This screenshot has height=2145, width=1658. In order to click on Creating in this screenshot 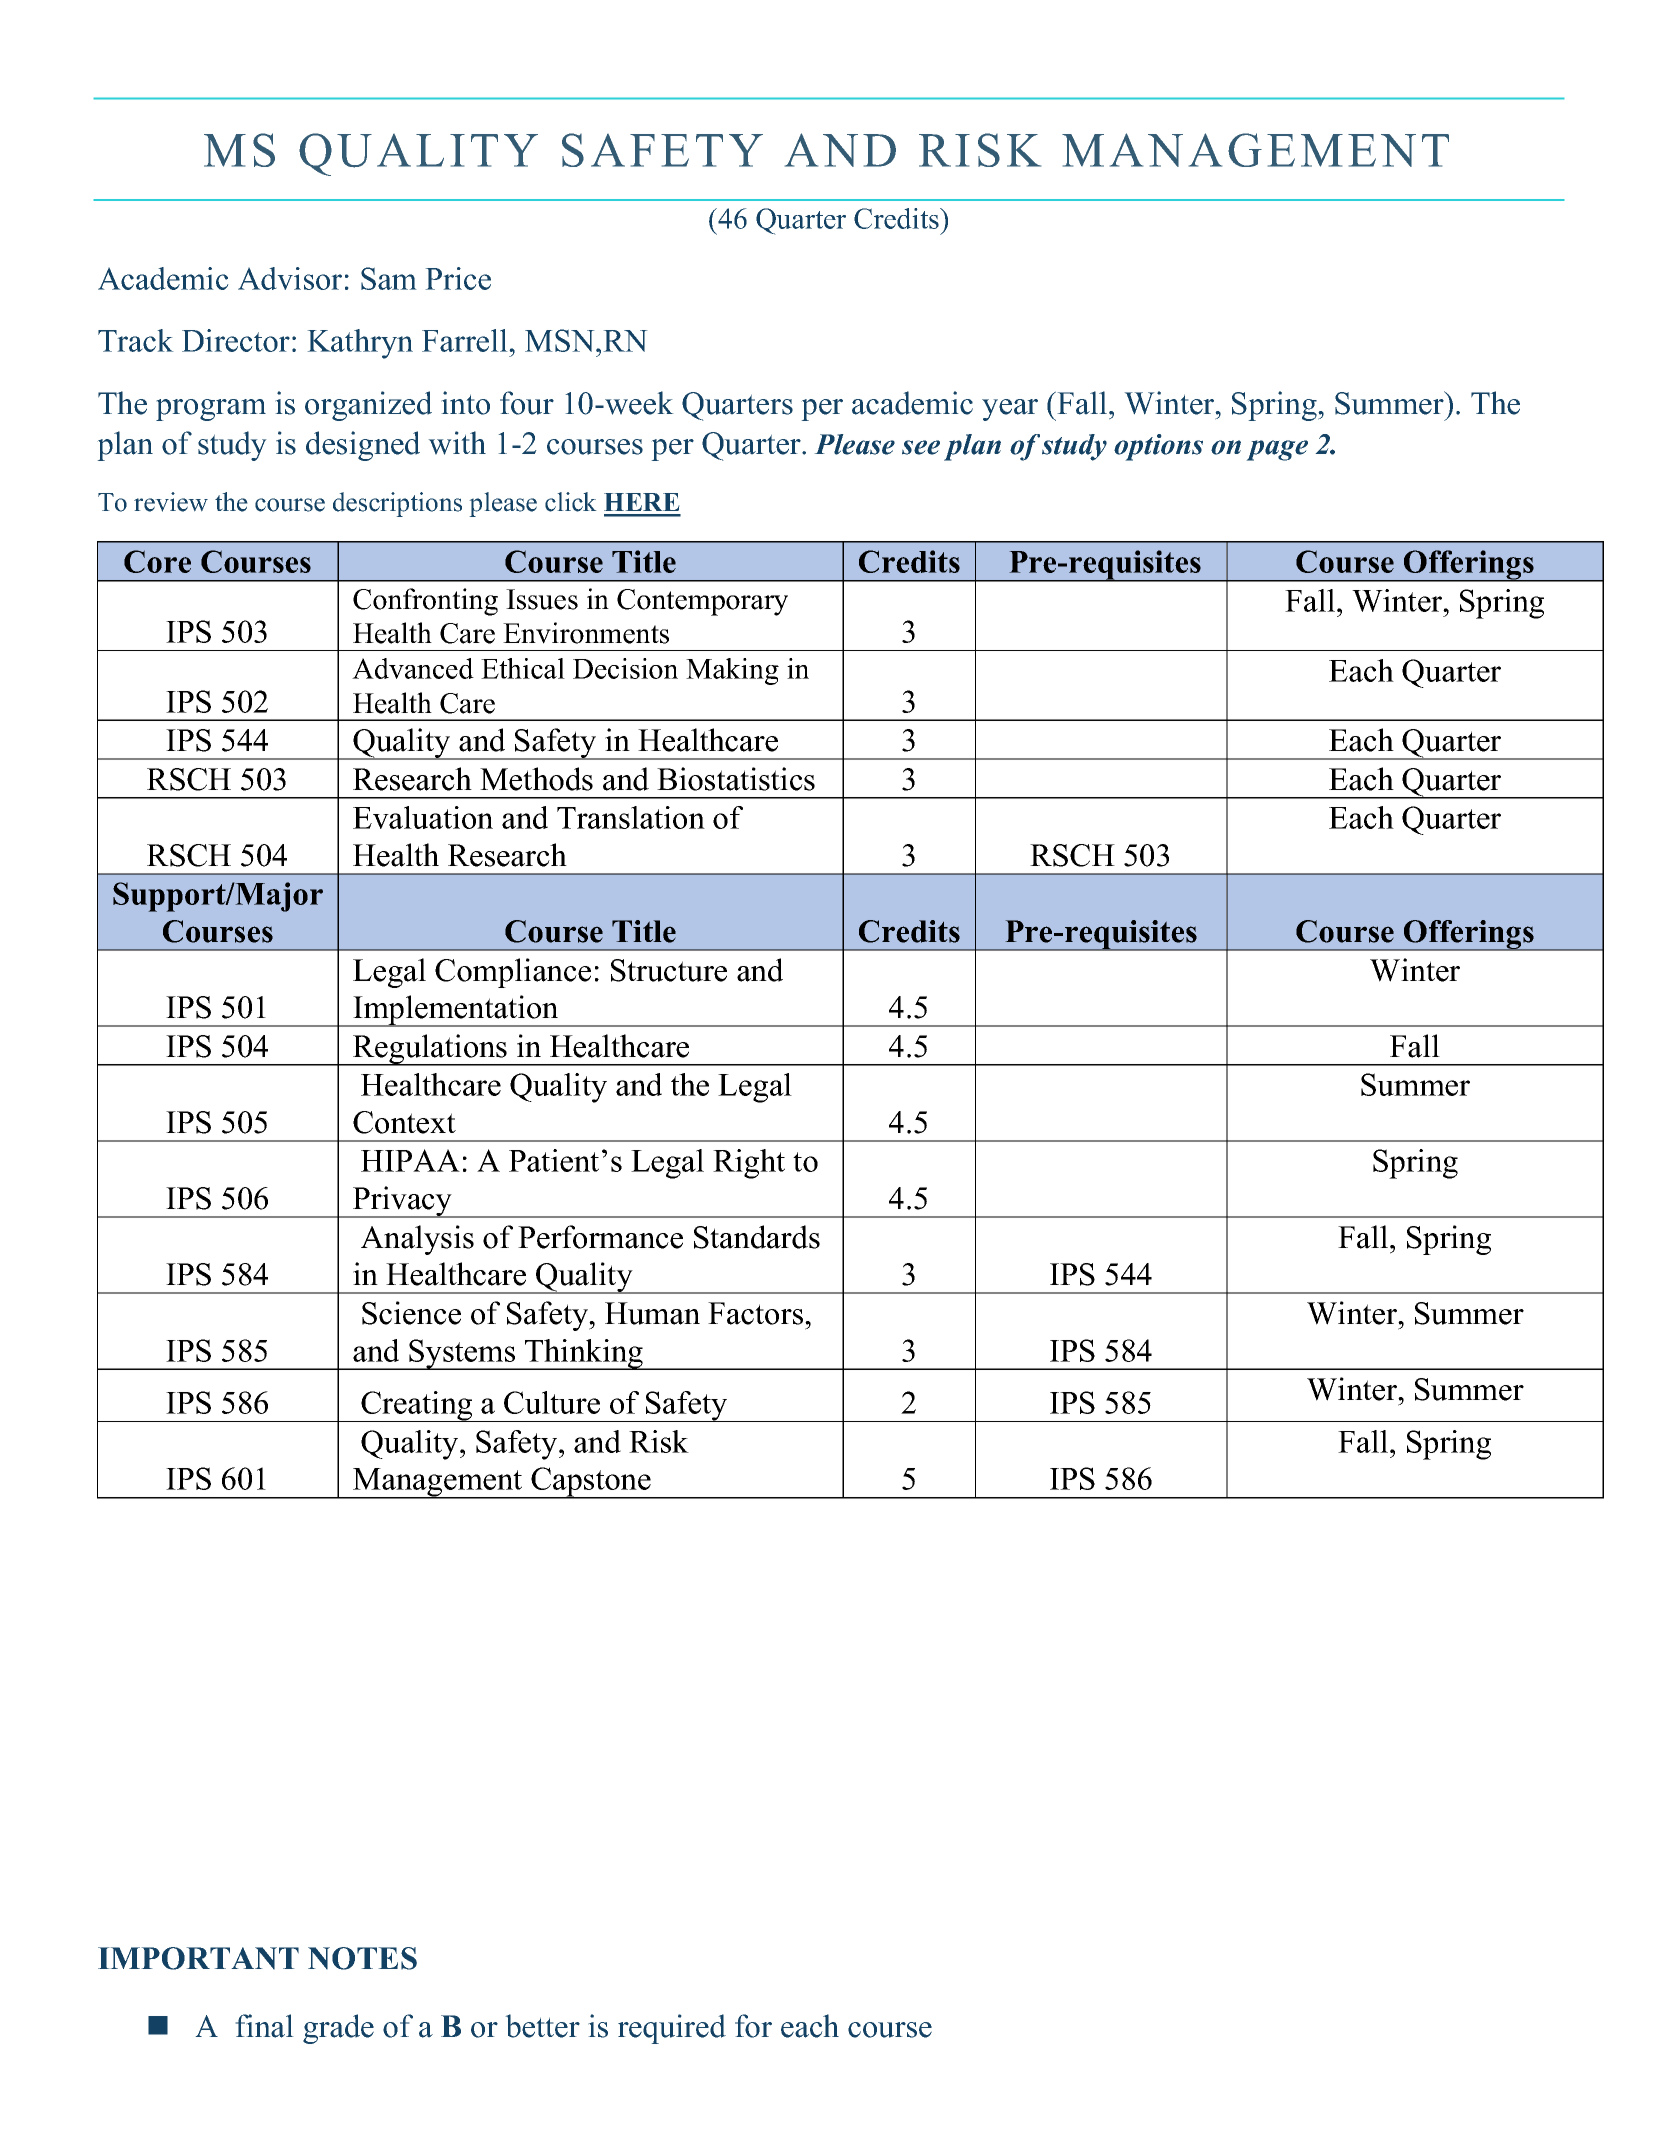, I will do `click(417, 1406)`.
